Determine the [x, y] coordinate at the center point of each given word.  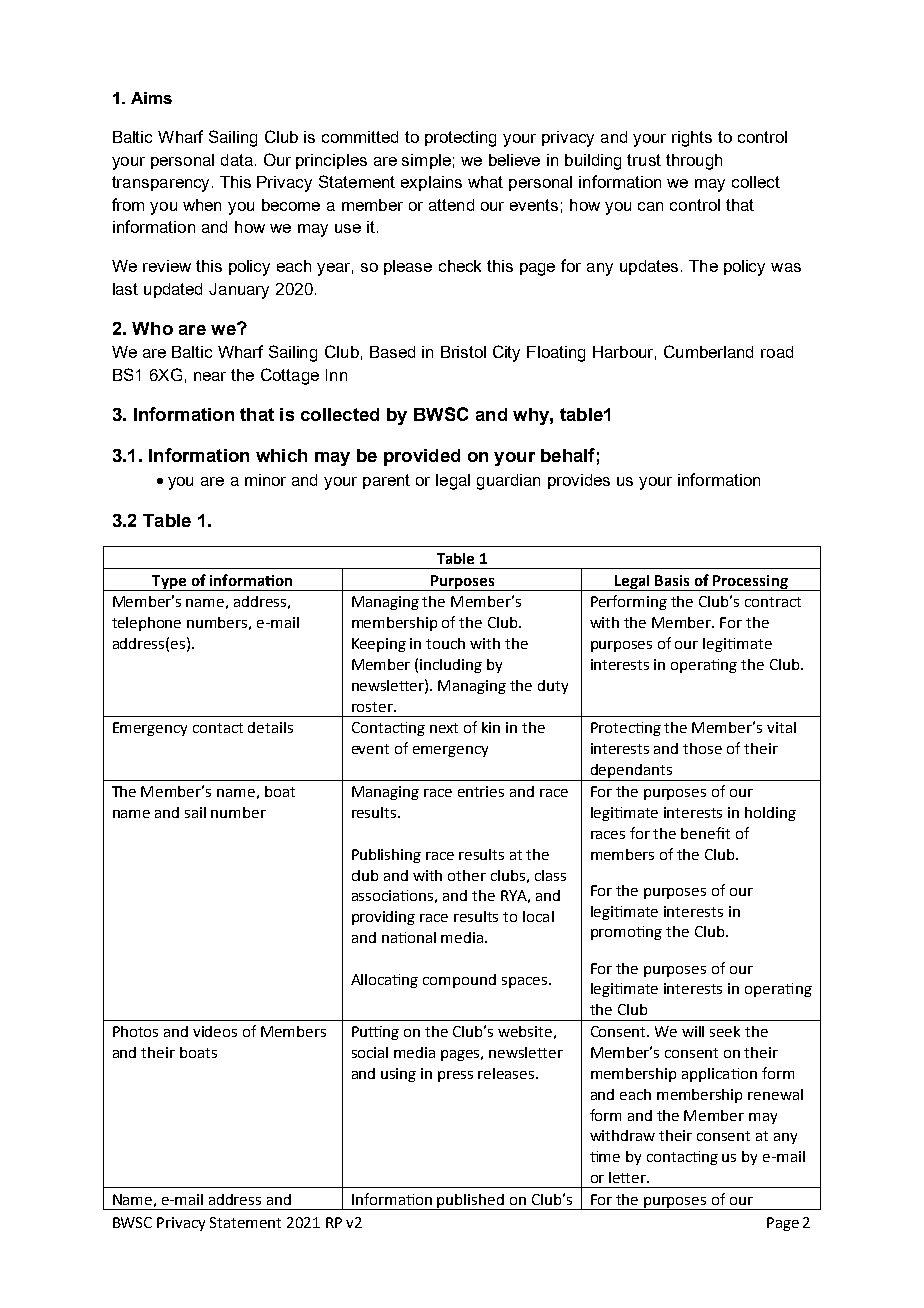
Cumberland [708, 351]
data [237, 160]
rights [692, 139]
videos [215, 1031]
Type [169, 583]
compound [459, 981]
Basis [672, 580]
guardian [508, 482]
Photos [135, 1031]
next [444, 728]
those [702, 748]
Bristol [463, 352]
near [210, 376]
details [270, 727]
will [693, 1031]
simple [426, 161]
